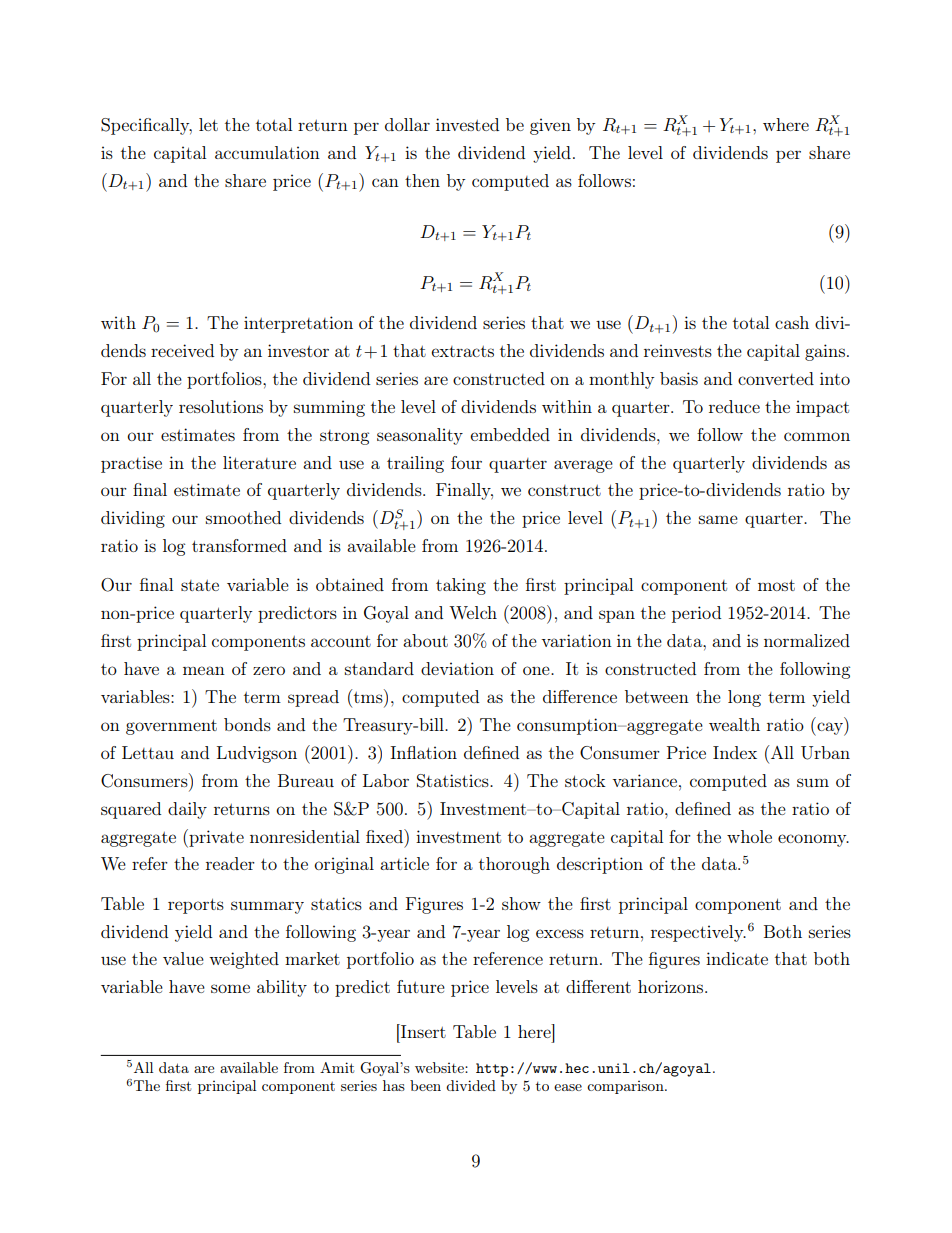 Image resolution: width=952 pixels, height=1233 pixels. What do you see at coordinates (735, 752) in the page?
I see `Index` at bounding box center [735, 752].
